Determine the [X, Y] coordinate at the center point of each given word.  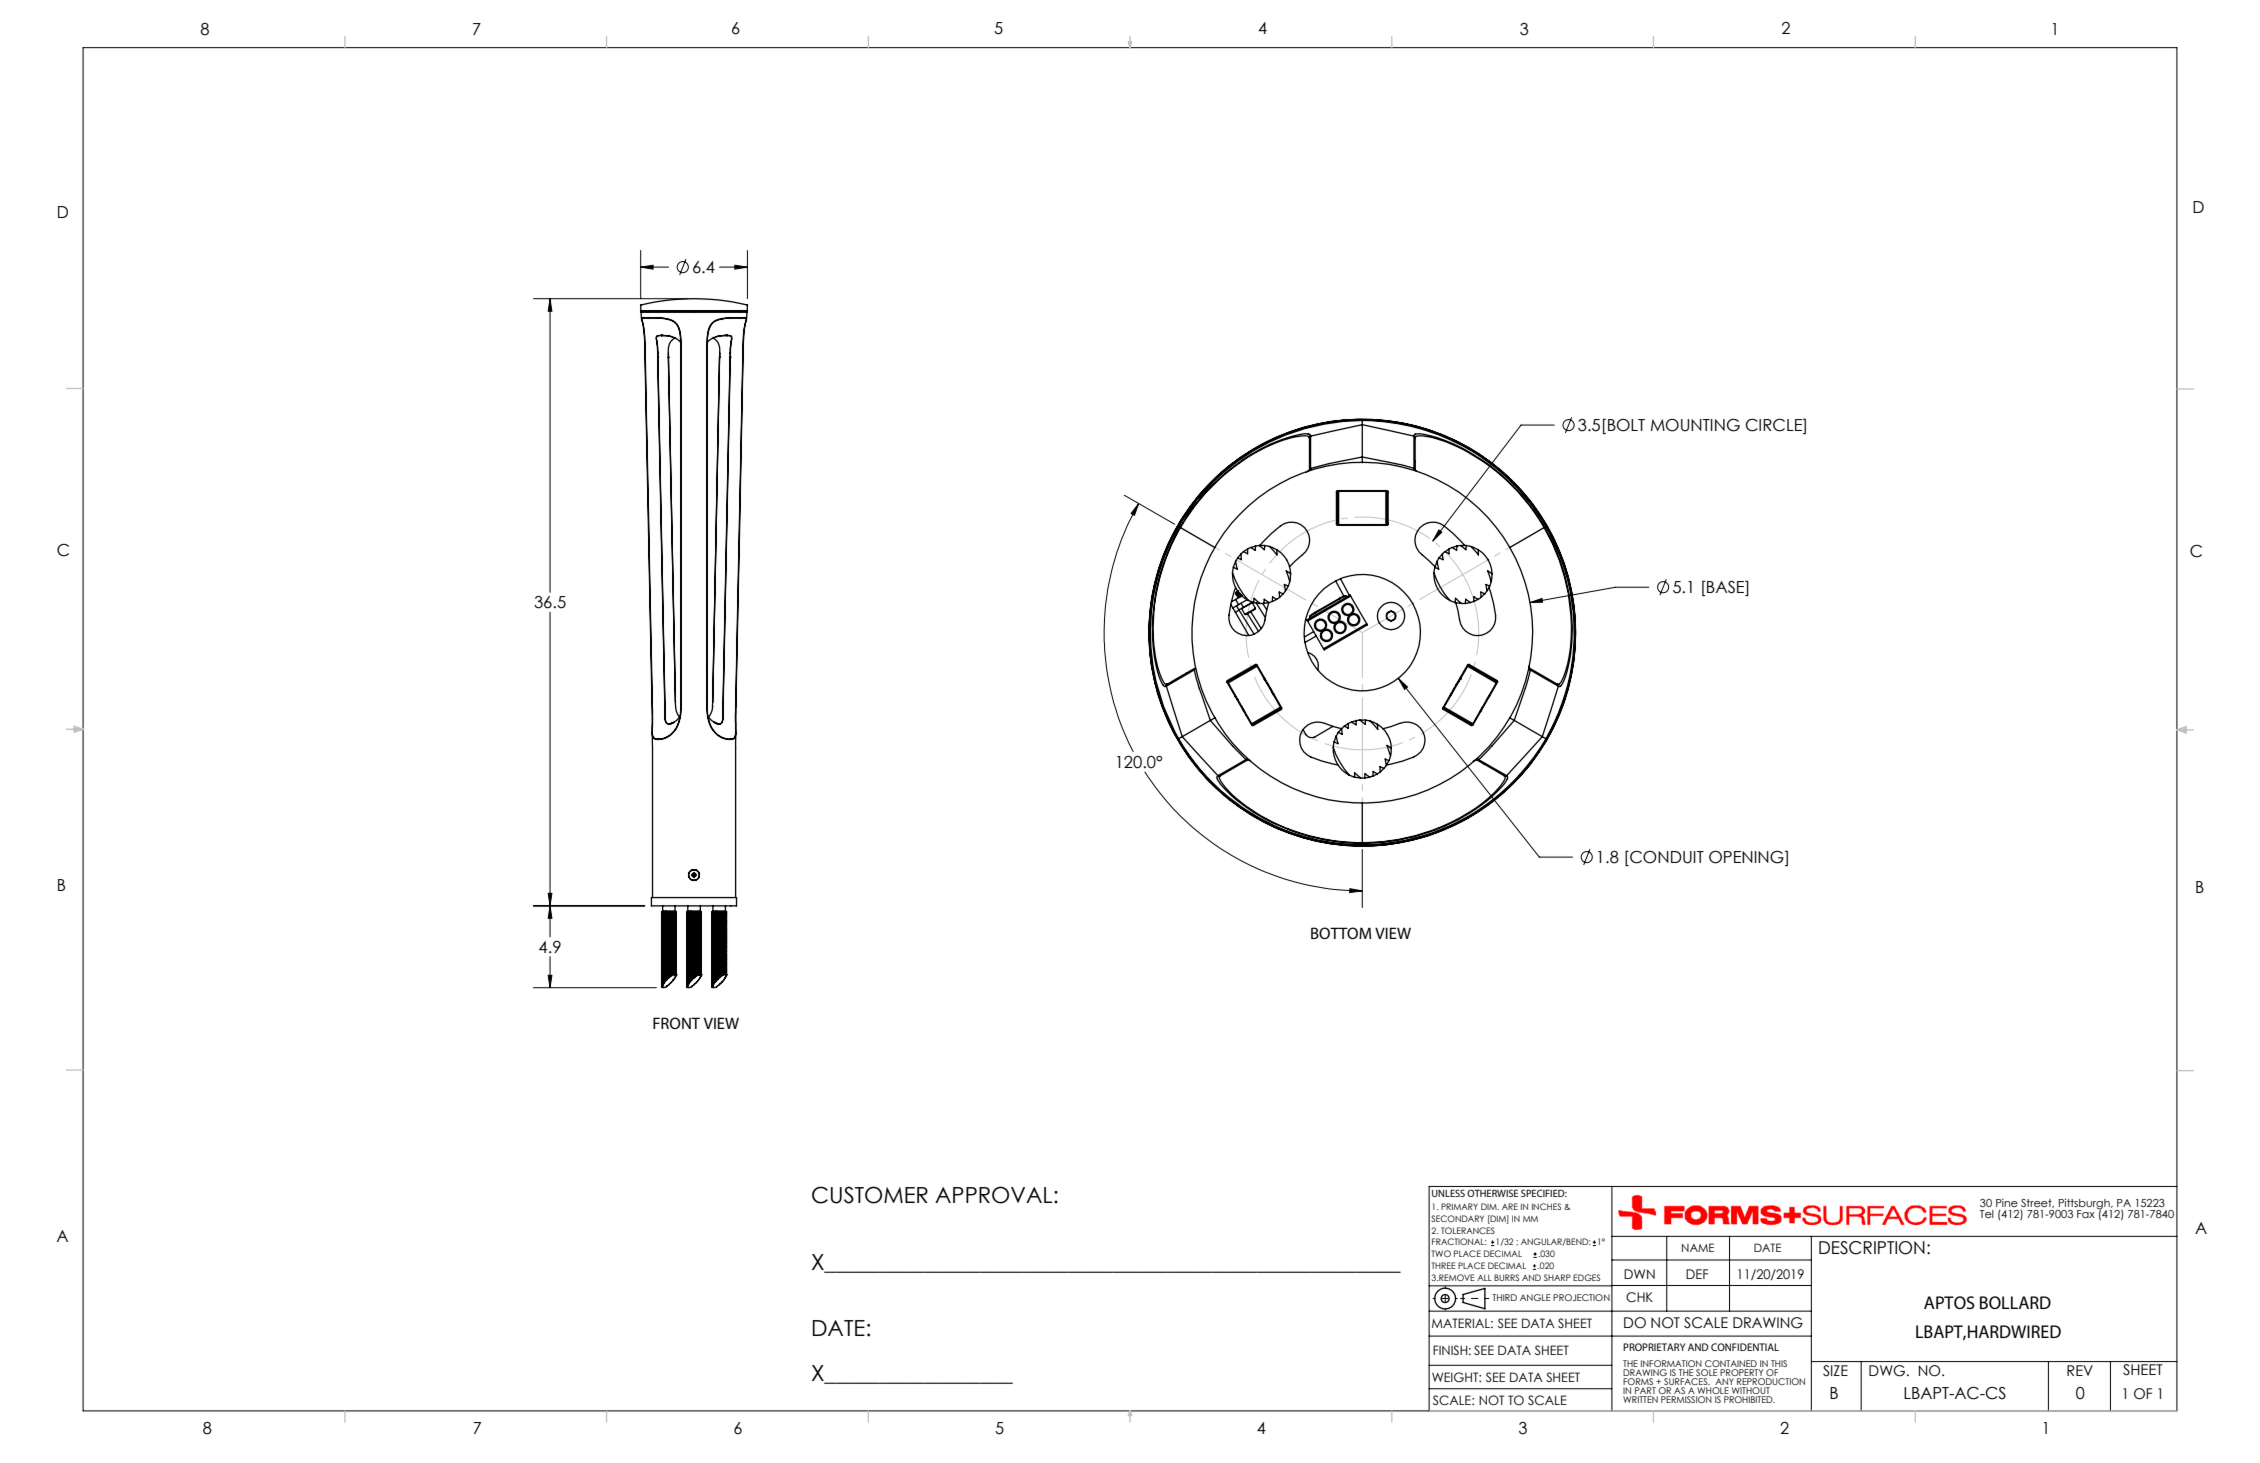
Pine [2007, 1203]
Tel [1987, 1214]
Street [2037, 1203]
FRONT [676, 1023]
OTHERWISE [1492, 1193]
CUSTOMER [870, 1195]
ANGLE [1535, 1297]
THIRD [1504, 1297]
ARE [1510, 1206]
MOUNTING [1695, 425]
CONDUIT [1666, 858]
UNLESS [1448, 1193]
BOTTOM [1341, 933]
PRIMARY [1459, 1206]
